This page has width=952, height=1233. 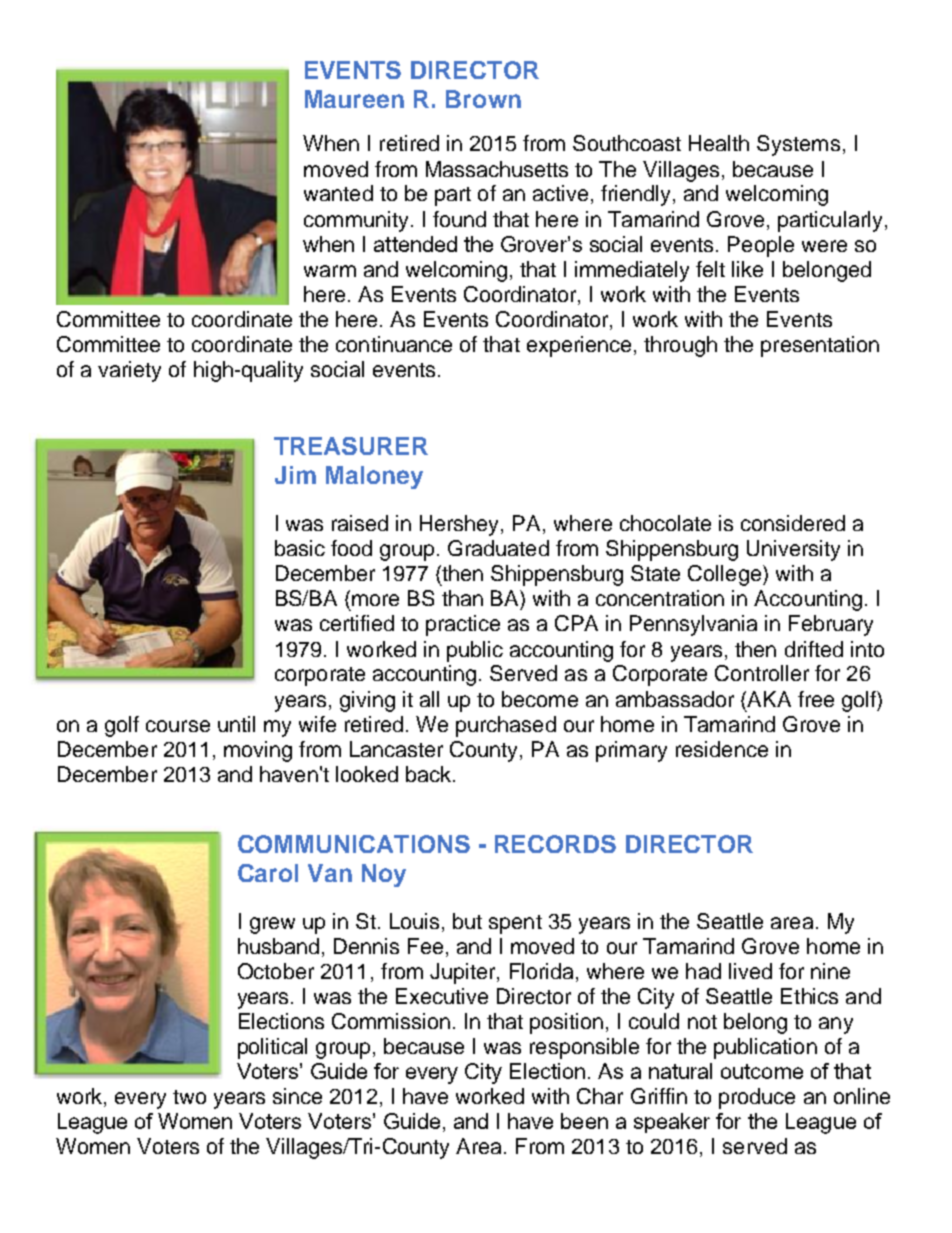 I want to click on been, so click(x=584, y=1121).
